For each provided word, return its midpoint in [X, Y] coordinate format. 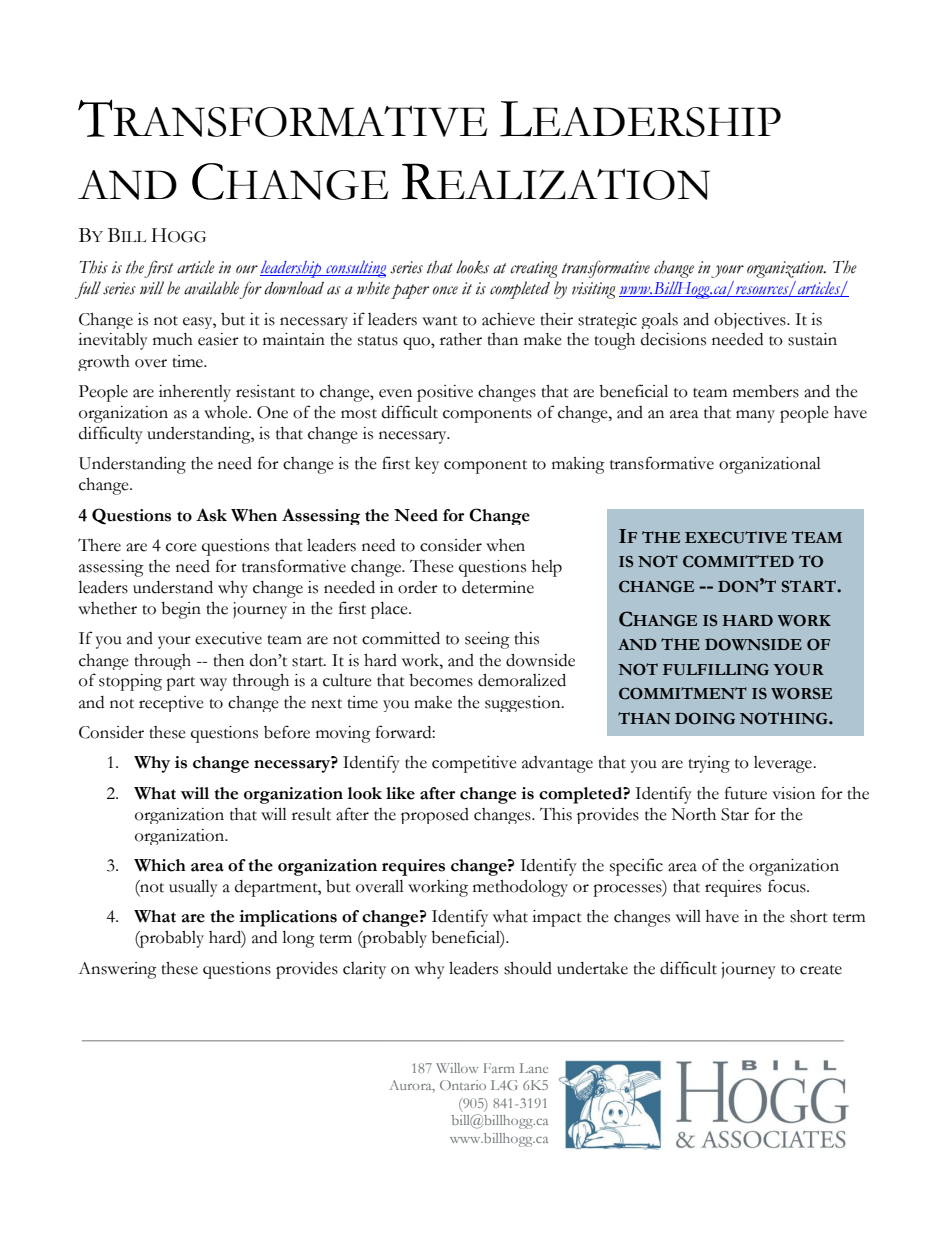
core [181, 547]
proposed [435, 816]
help [547, 568]
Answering [117, 970]
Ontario [463, 1085]
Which [160, 865]
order [418, 587]
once [445, 290]
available [211, 288]
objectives [751, 321]
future [746, 793]
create [821, 970]
